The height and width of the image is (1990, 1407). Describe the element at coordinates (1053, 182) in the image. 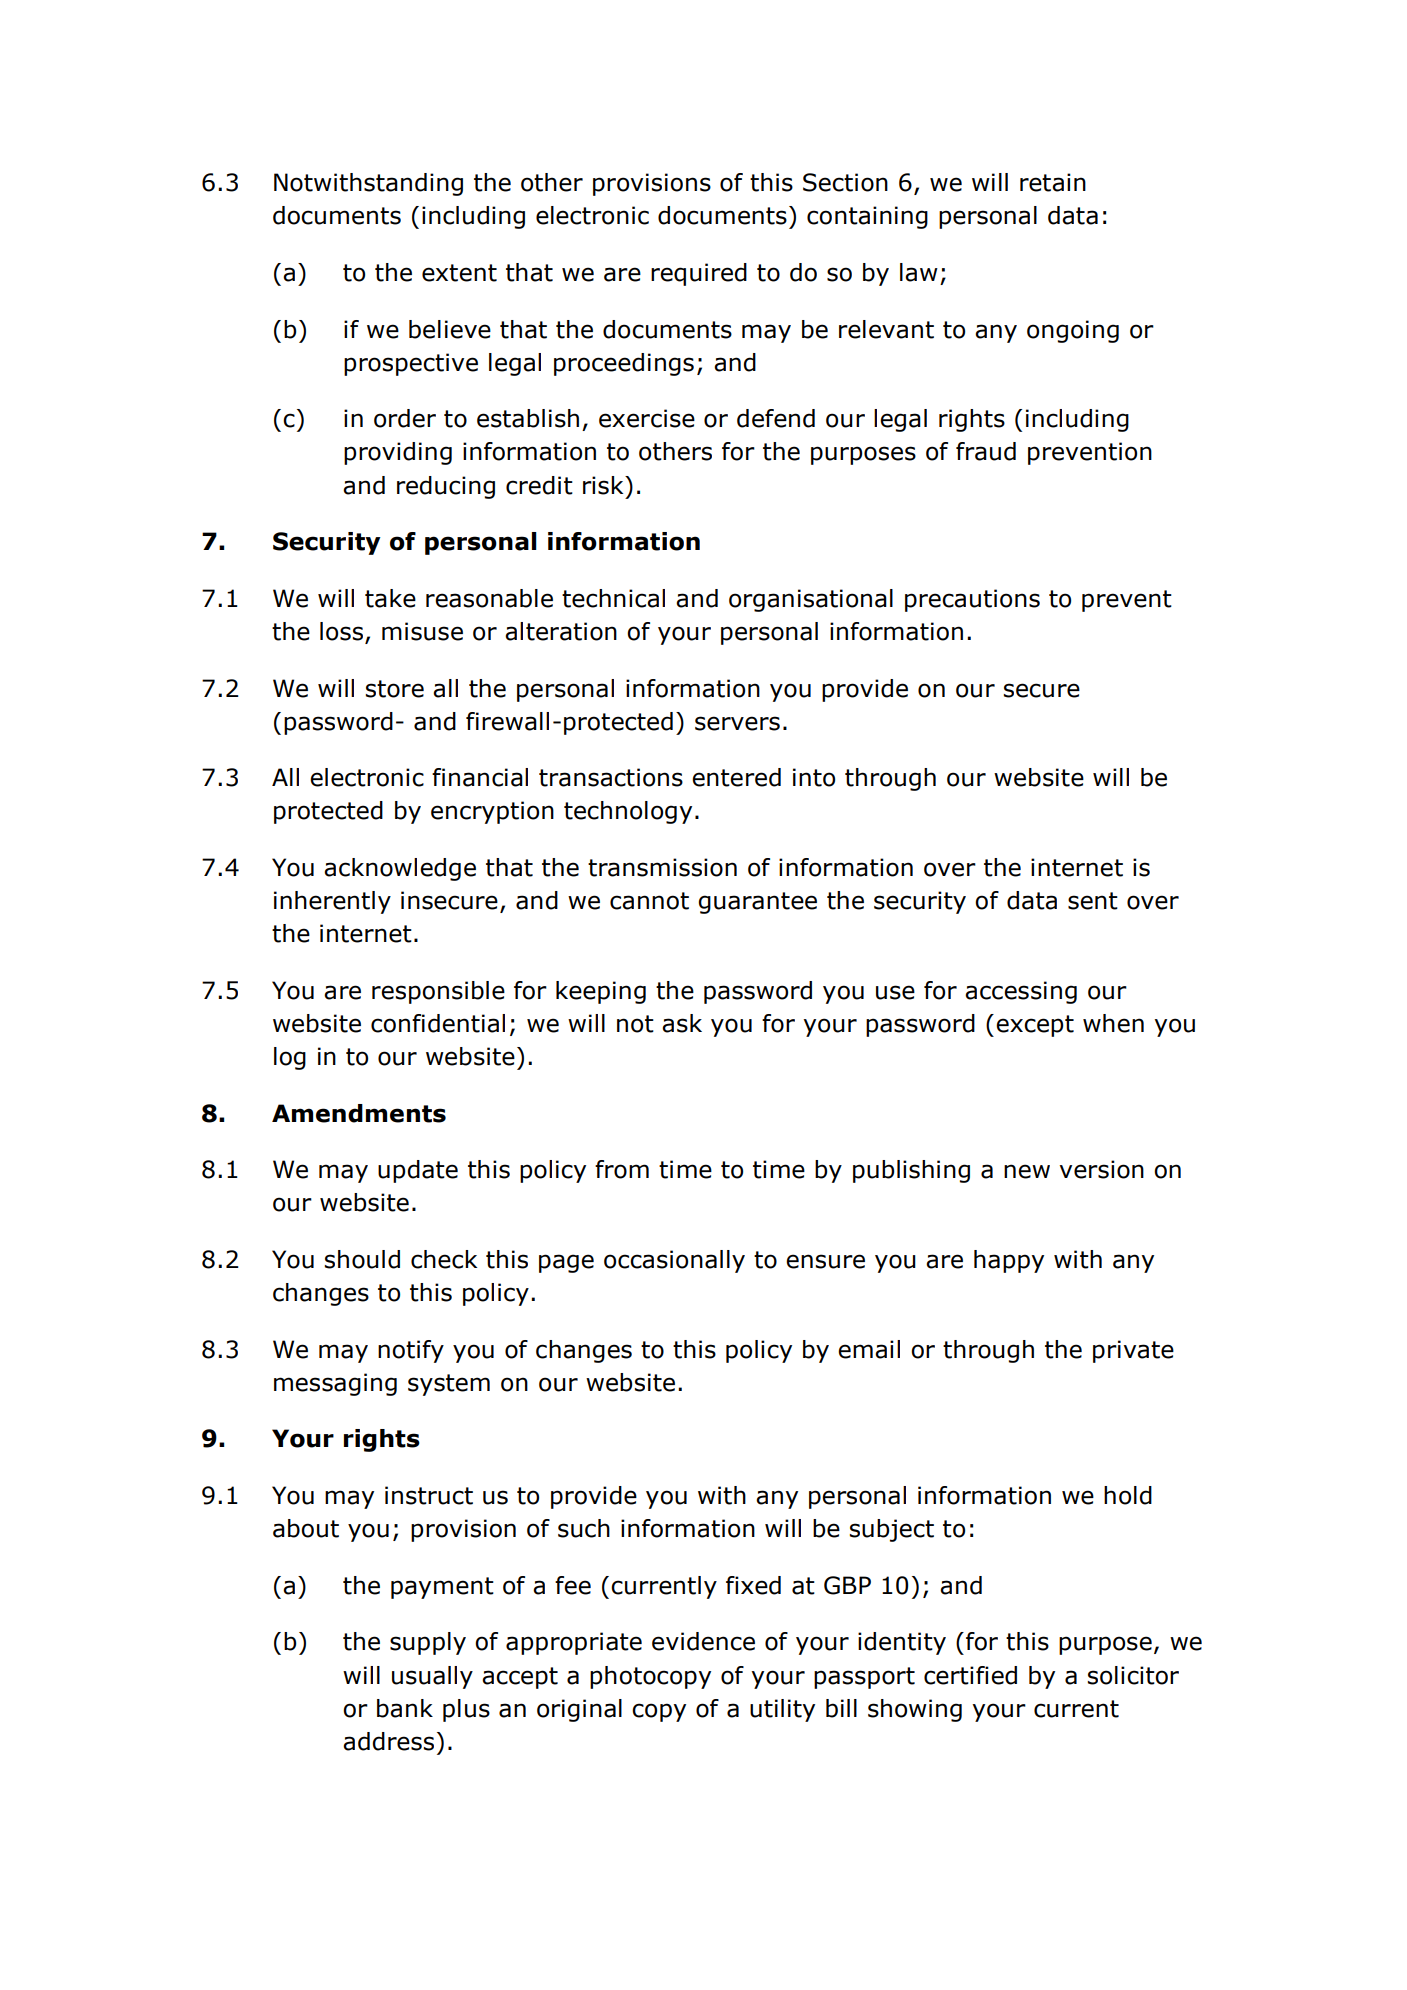

I see `retain` at that location.
